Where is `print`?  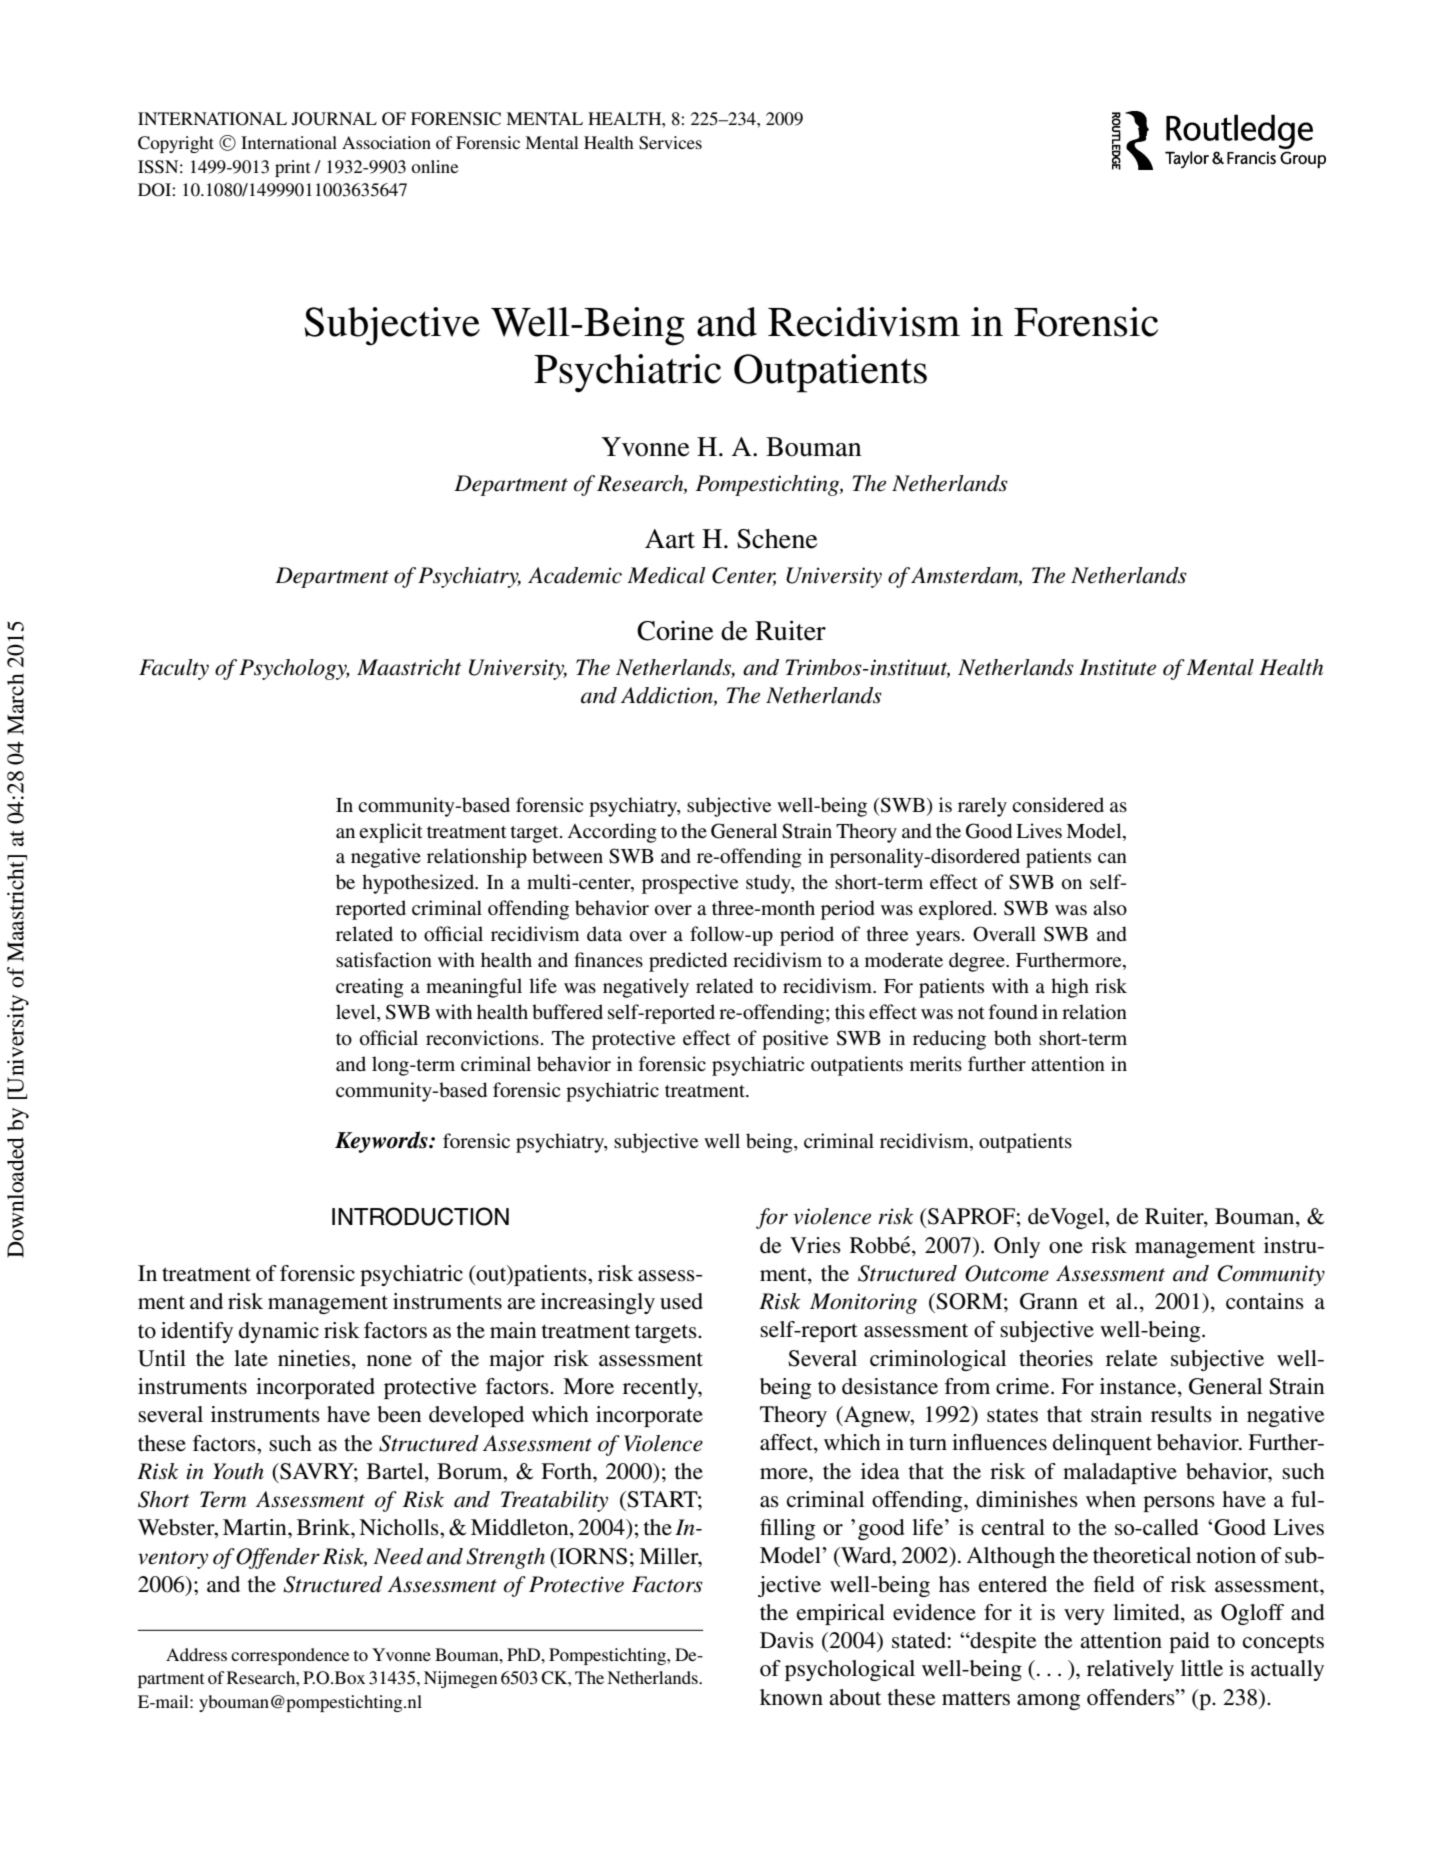 print is located at coordinates (292, 168).
